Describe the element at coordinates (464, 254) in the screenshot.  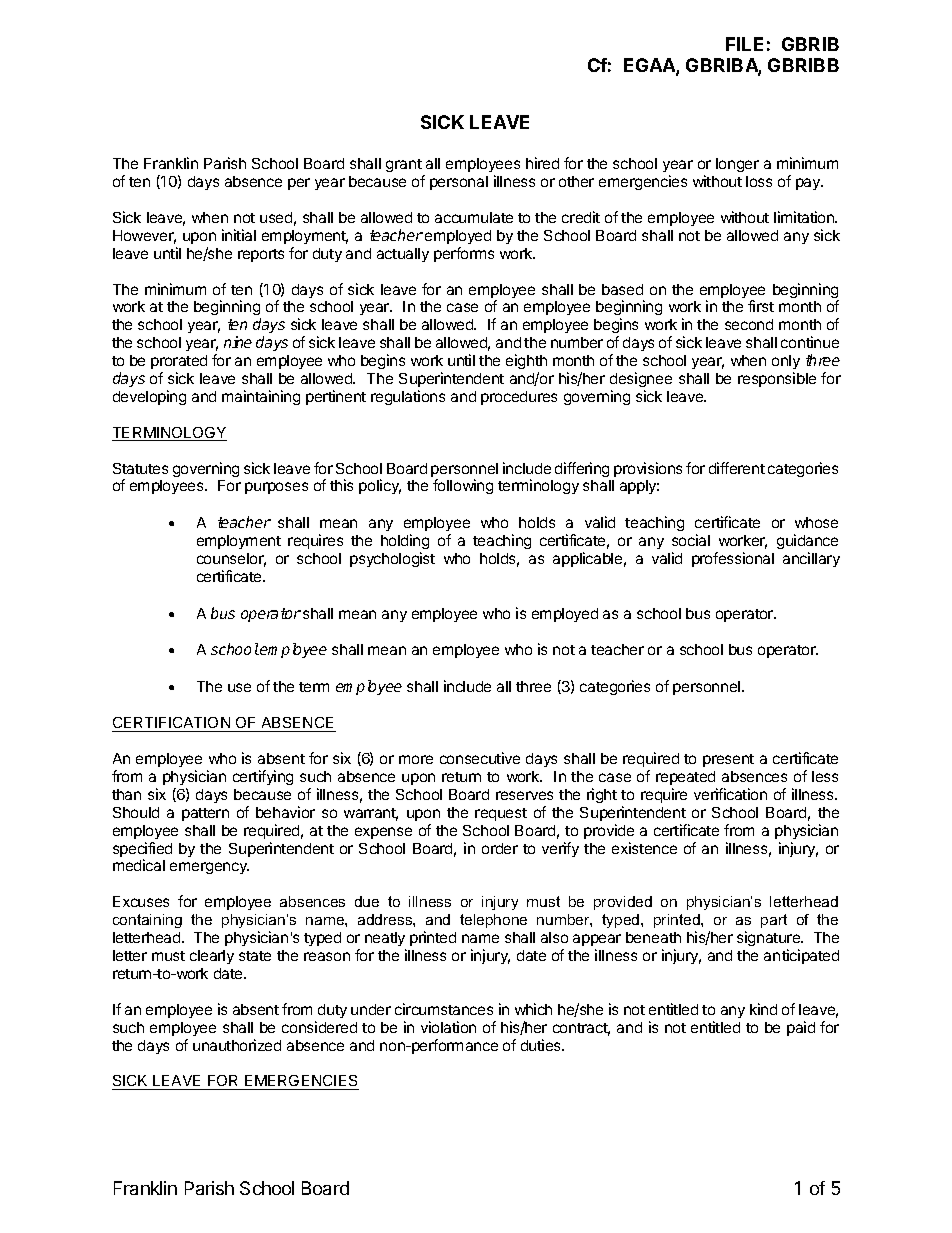
I see `performs` at that location.
